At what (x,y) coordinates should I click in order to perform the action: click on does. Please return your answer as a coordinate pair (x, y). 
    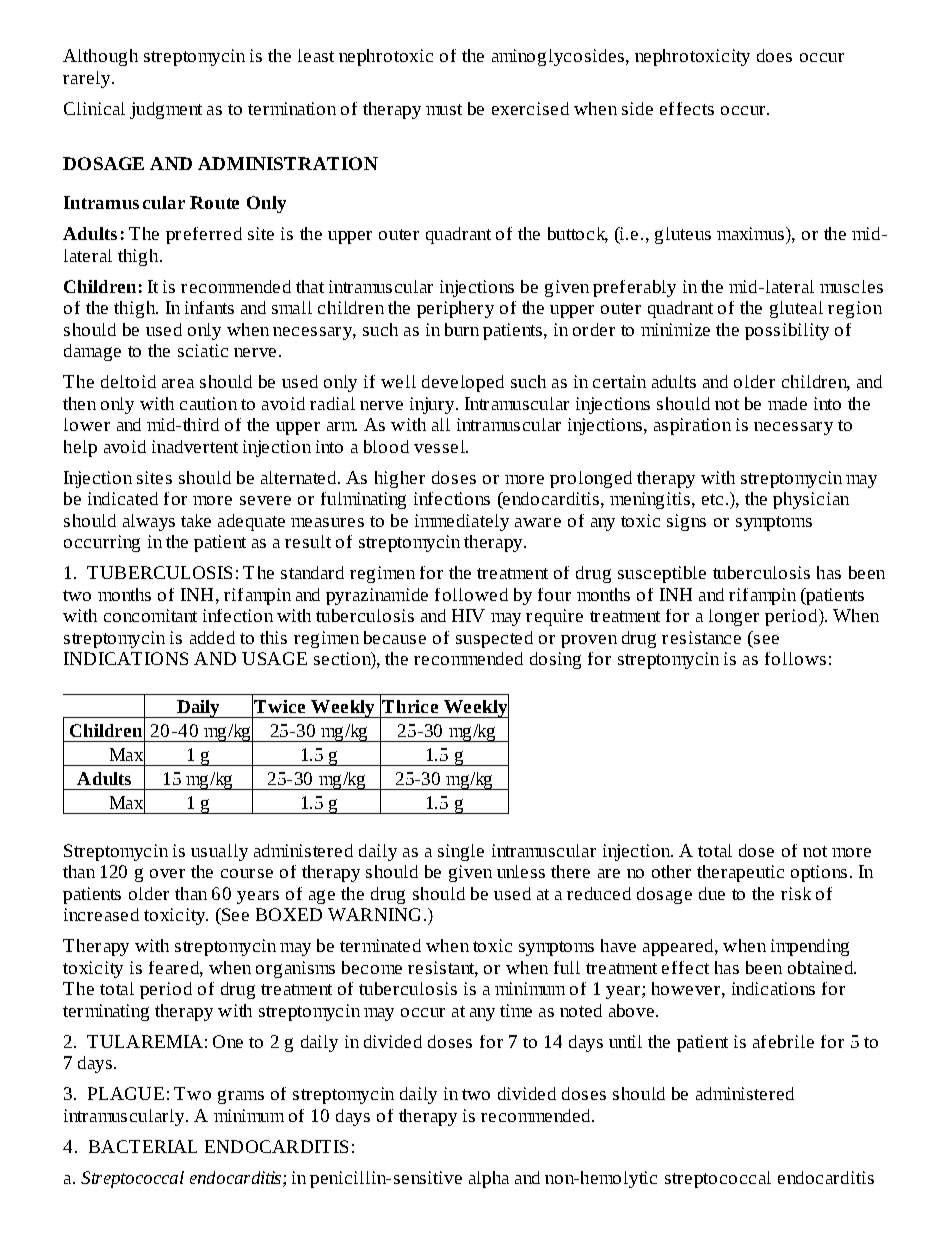
    Looking at the image, I should click on (774, 55).
